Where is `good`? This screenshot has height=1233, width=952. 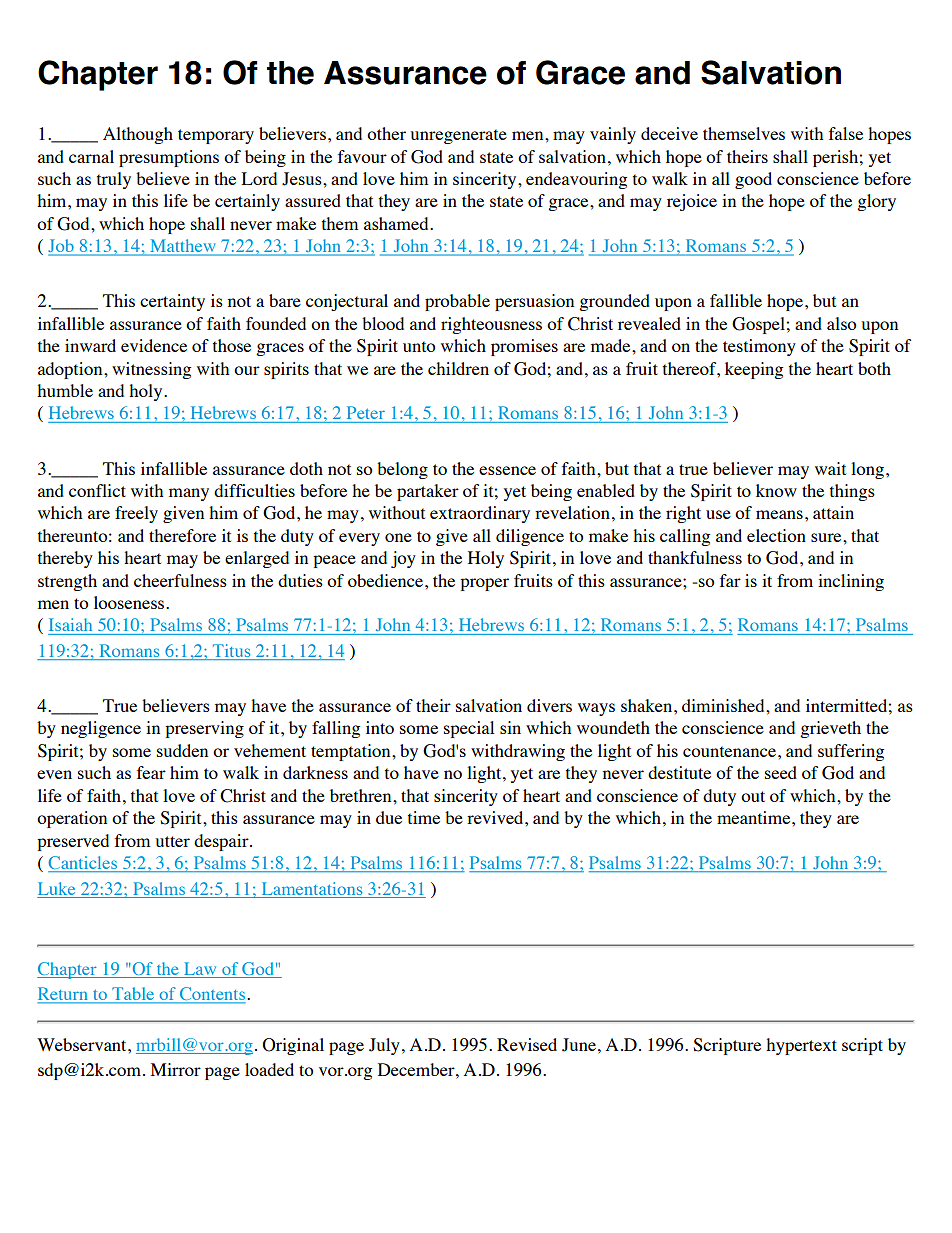 good is located at coordinates (753, 180).
